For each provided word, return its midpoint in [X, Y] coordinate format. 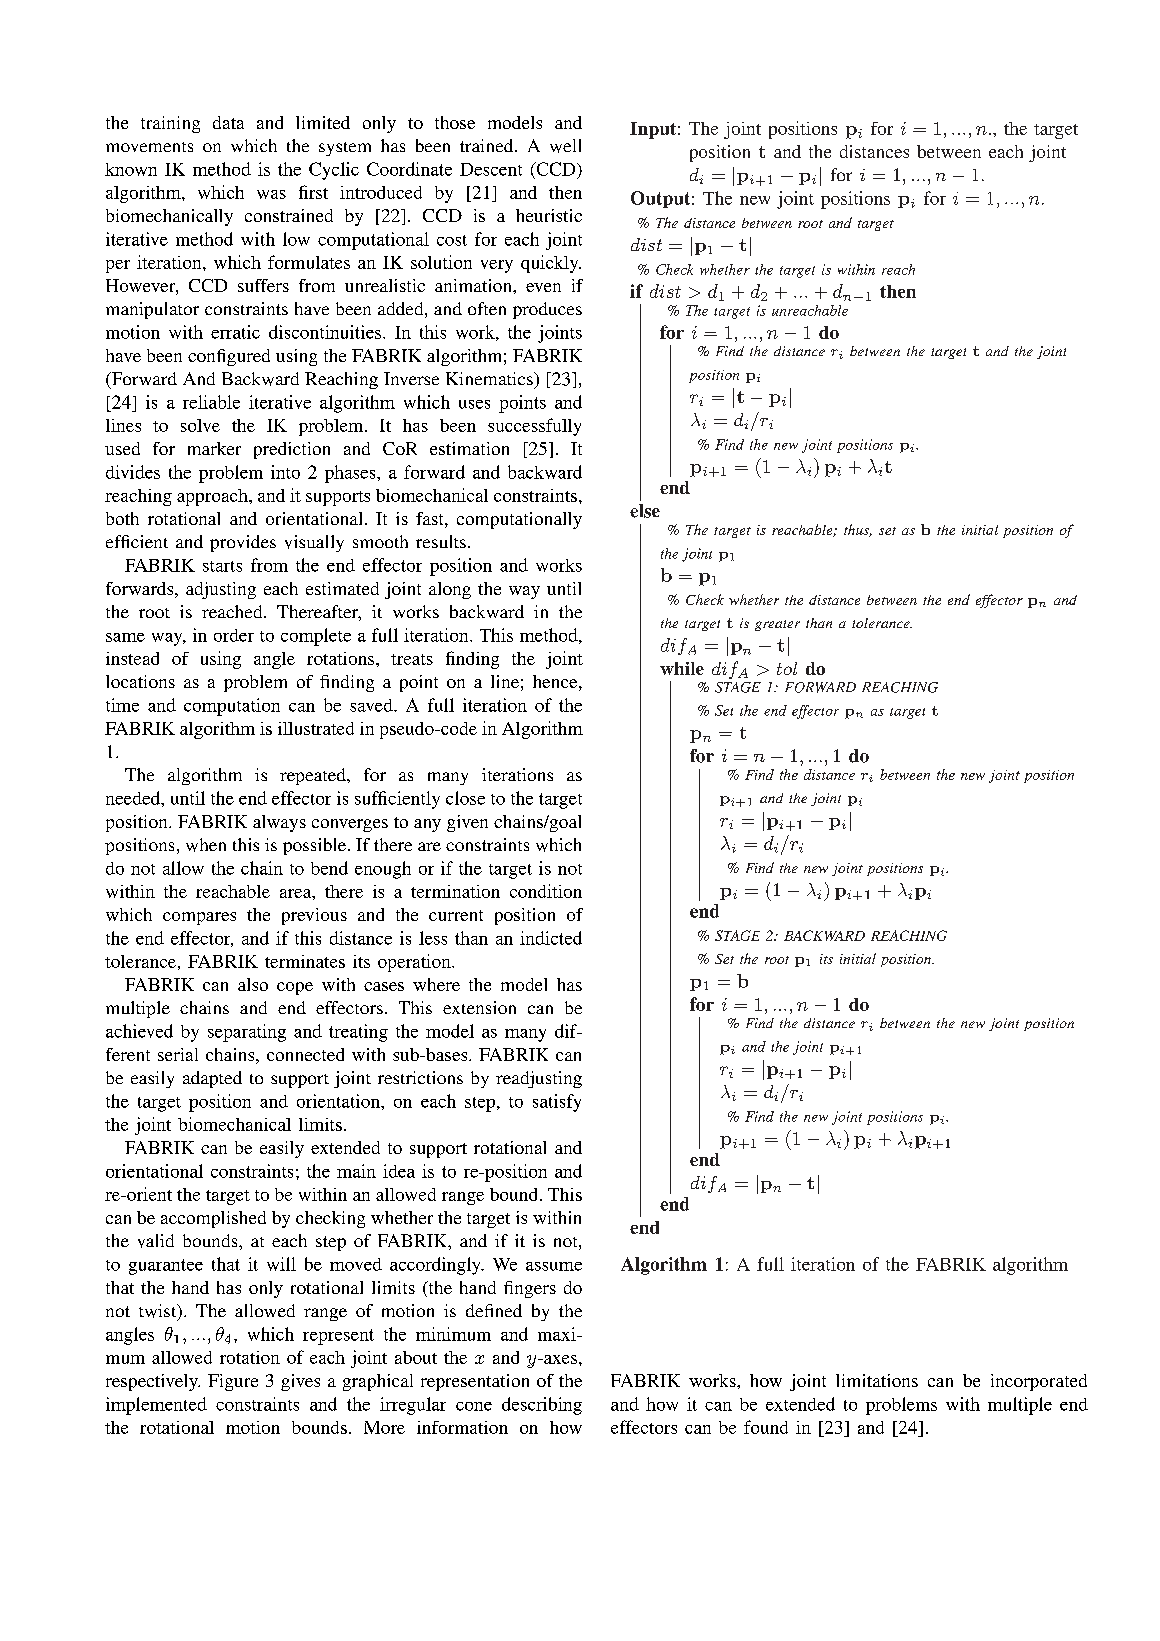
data [228, 122]
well [565, 146]
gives [300, 1382]
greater [777, 625]
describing [542, 1406]
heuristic [549, 215]
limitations [877, 1380]
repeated [314, 776]
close [465, 798]
